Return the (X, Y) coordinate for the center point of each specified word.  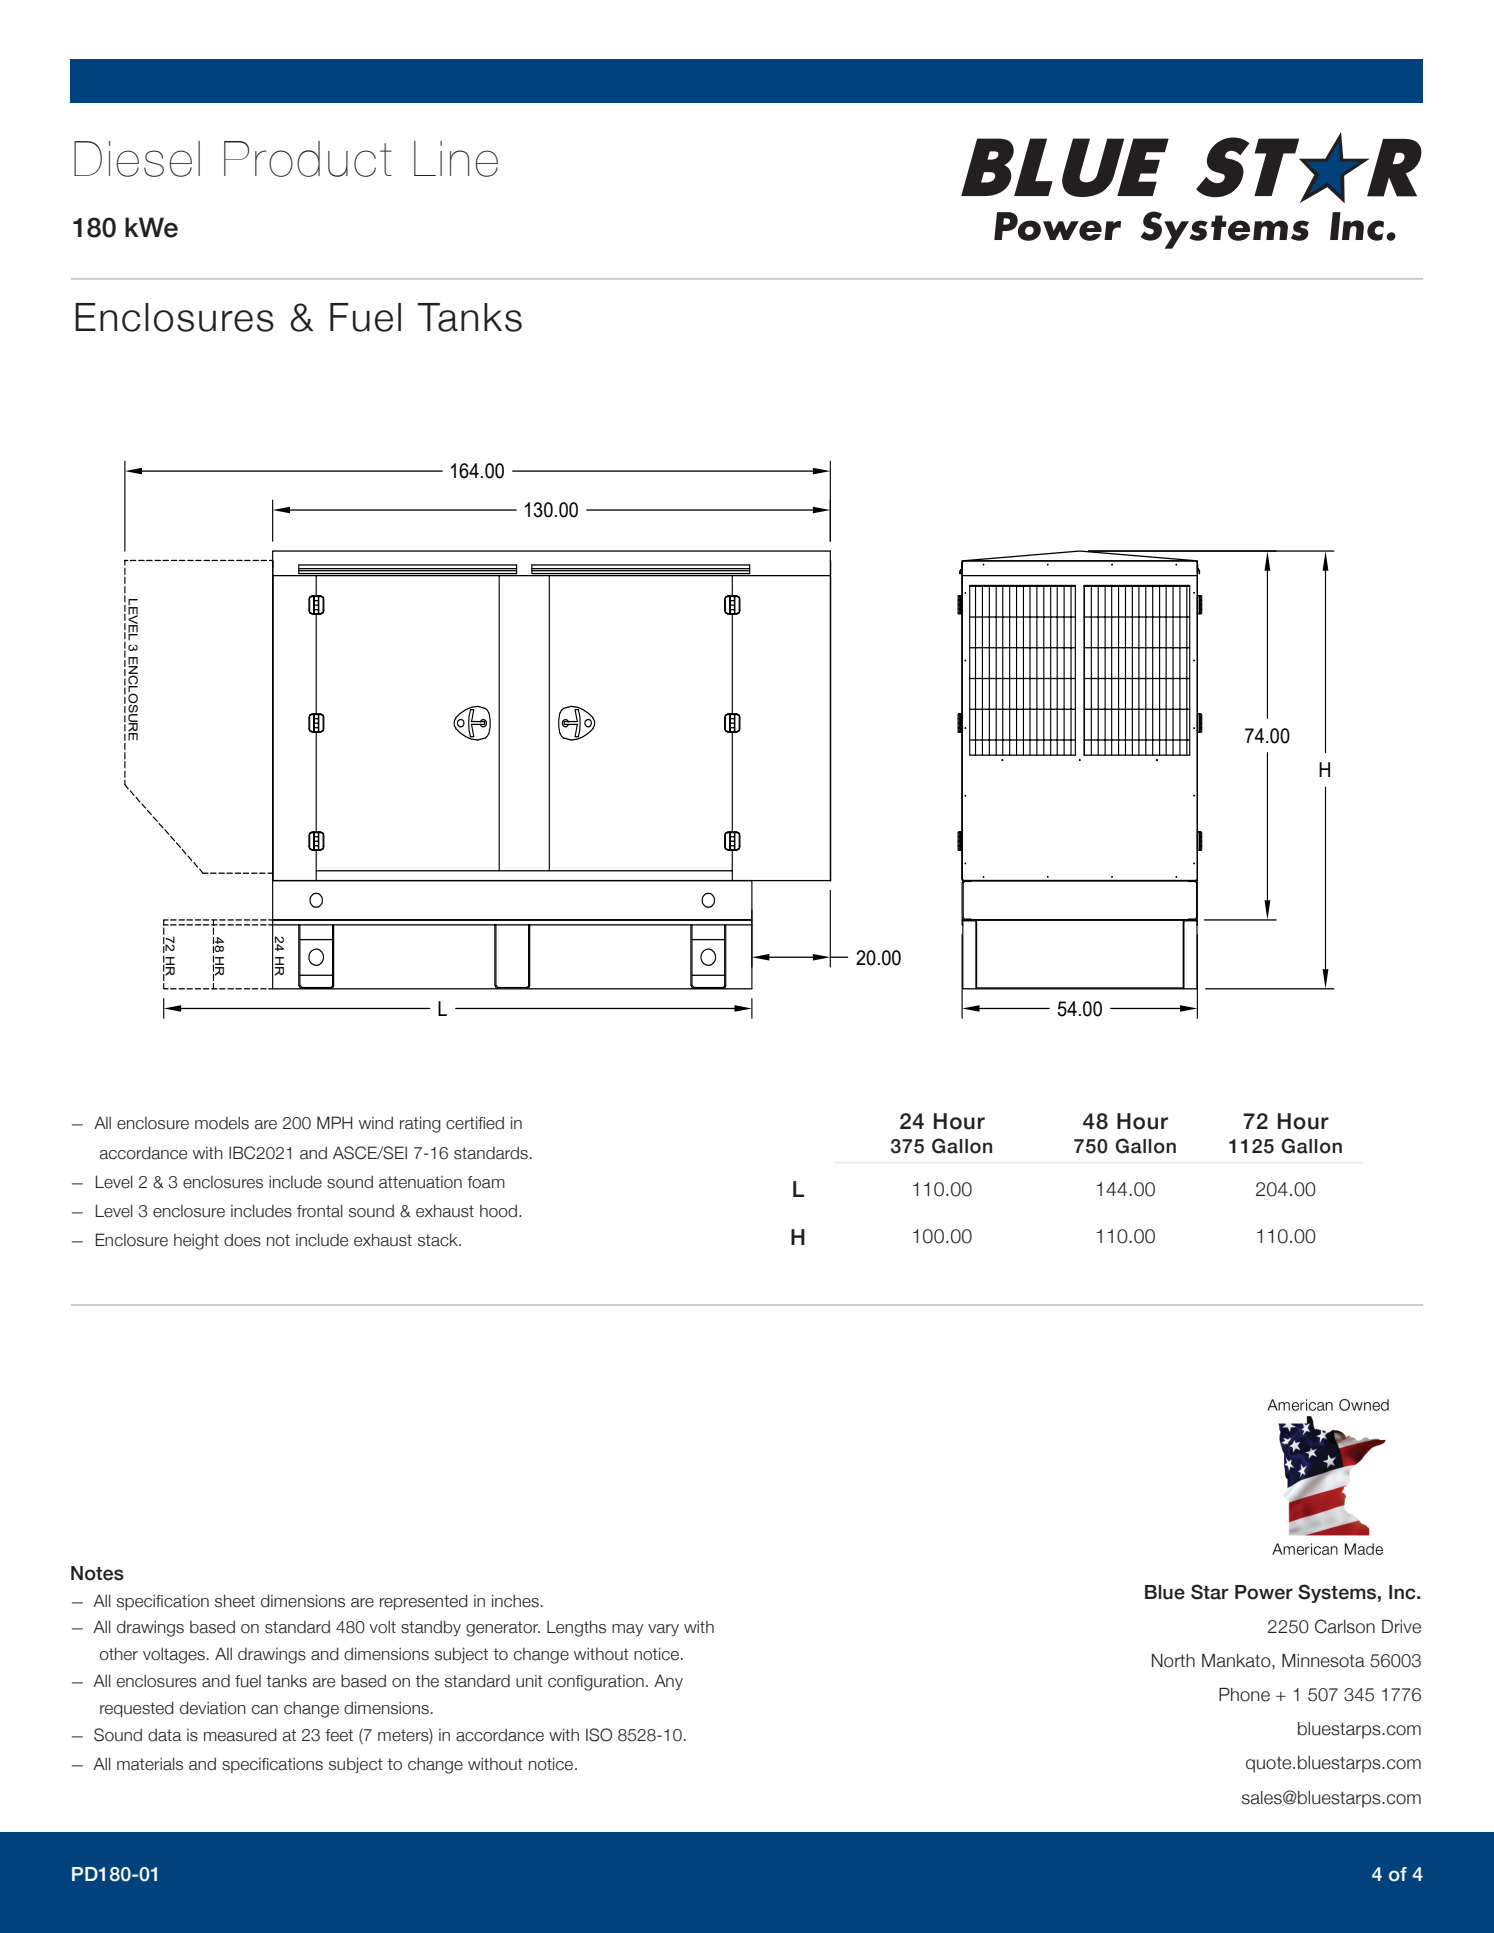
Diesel (137, 159)
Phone (1244, 1695)
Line (456, 159)
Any (668, 1682)
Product (308, 159)
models (222, 1123)
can (265, 1710)
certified (475, 1123)
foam (486, 1182)
